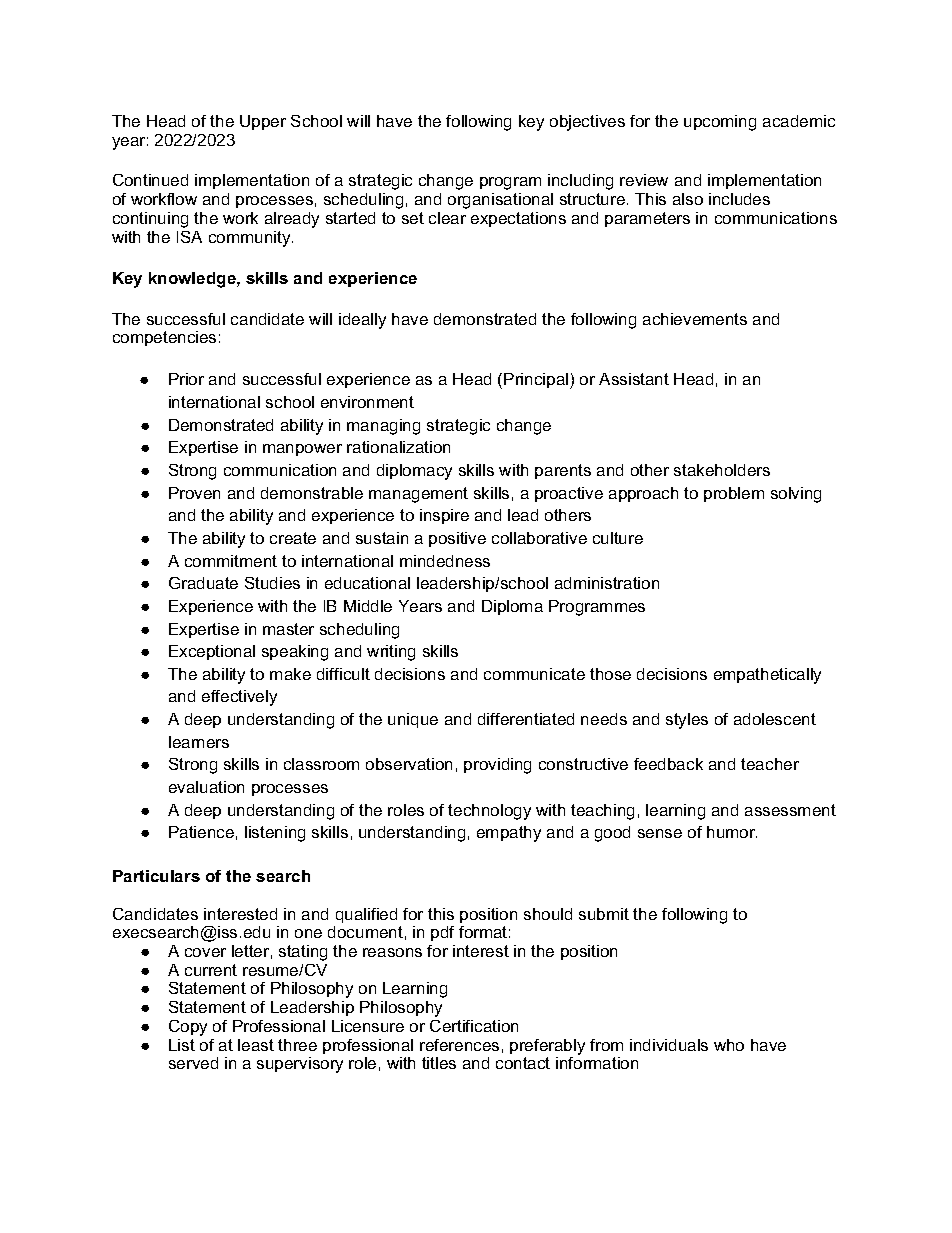  I want to click on mindedness, so click(445, 561).
